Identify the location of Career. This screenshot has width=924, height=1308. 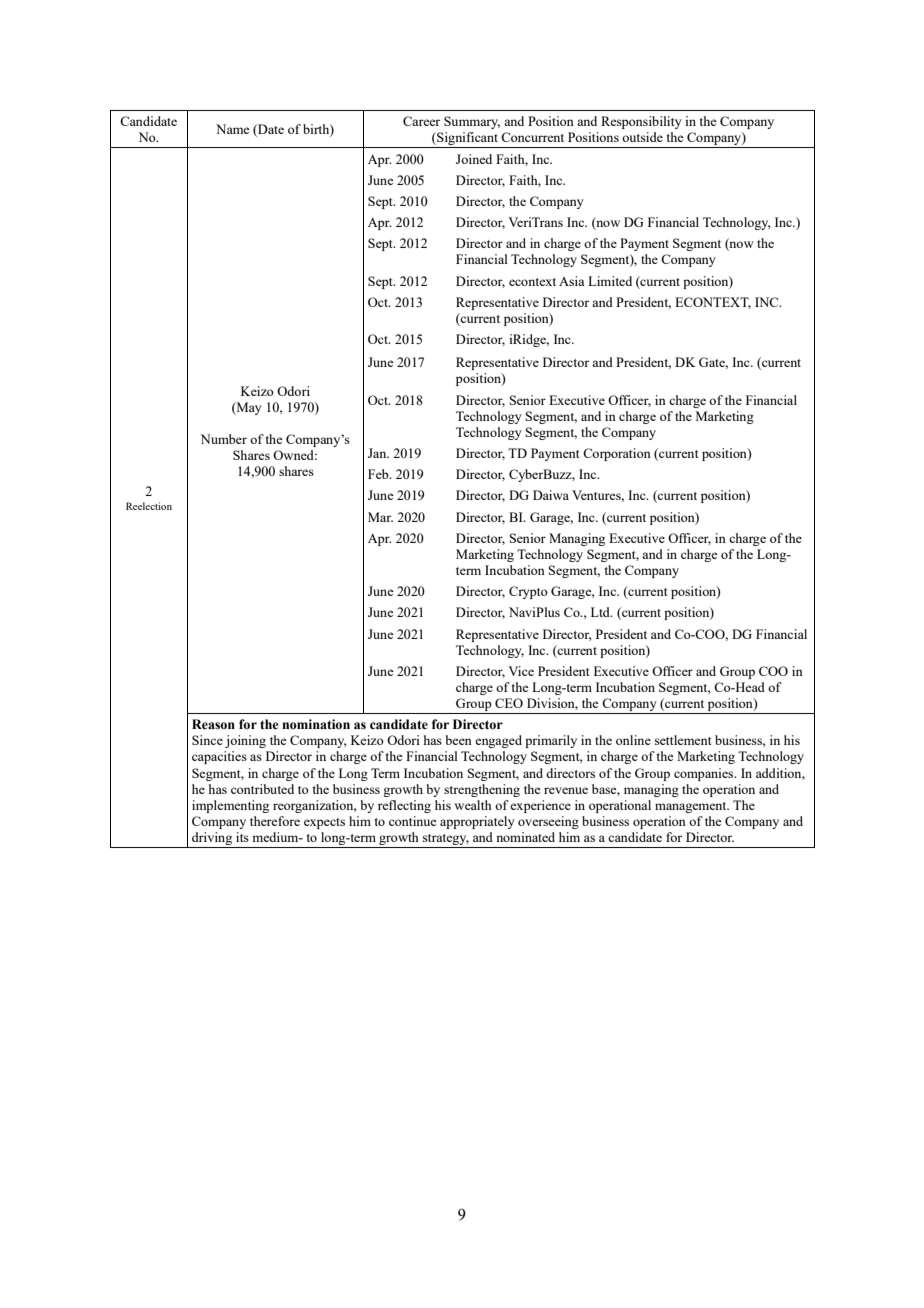
(421, 121).
